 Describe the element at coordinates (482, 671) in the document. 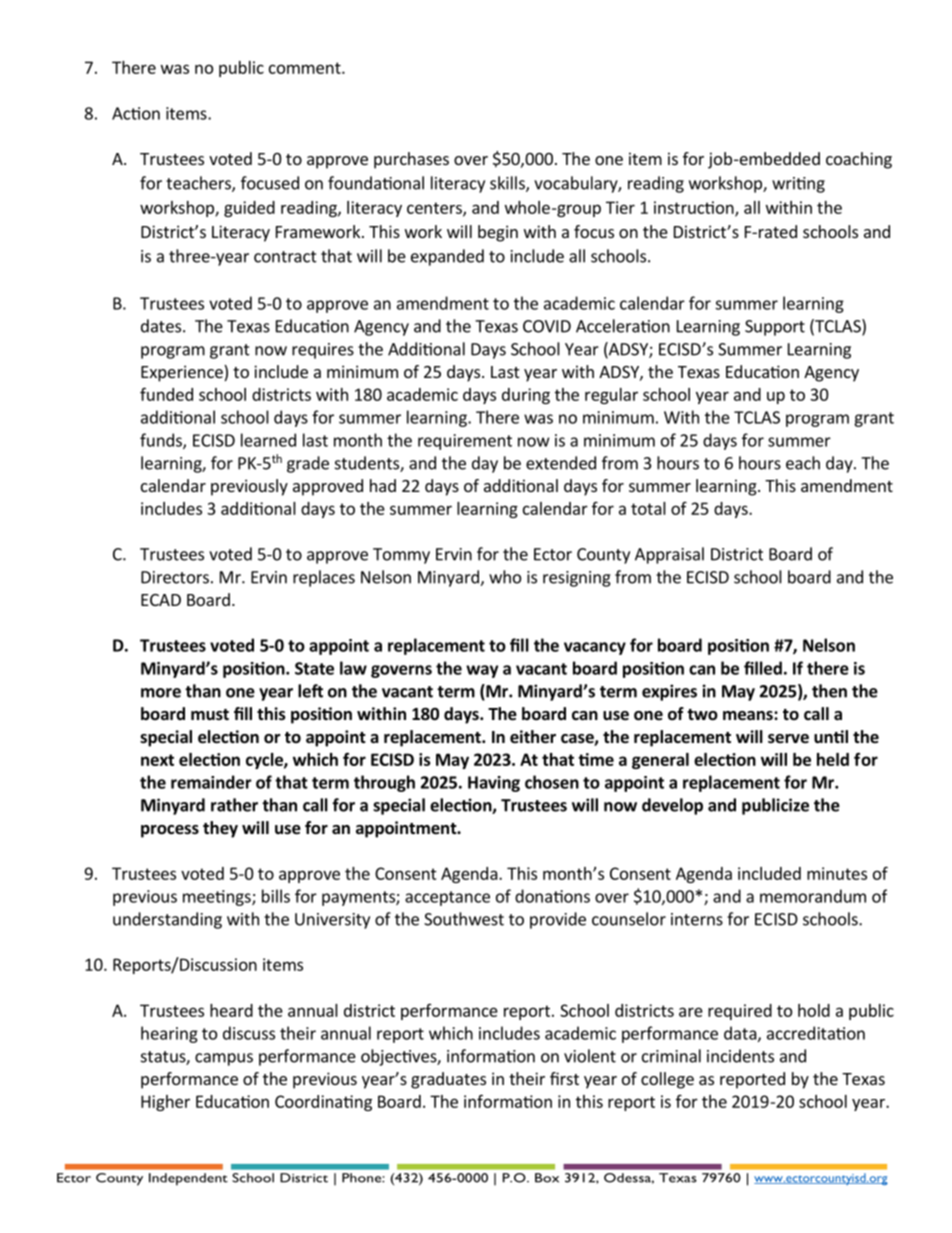

I see `way` at that location.
